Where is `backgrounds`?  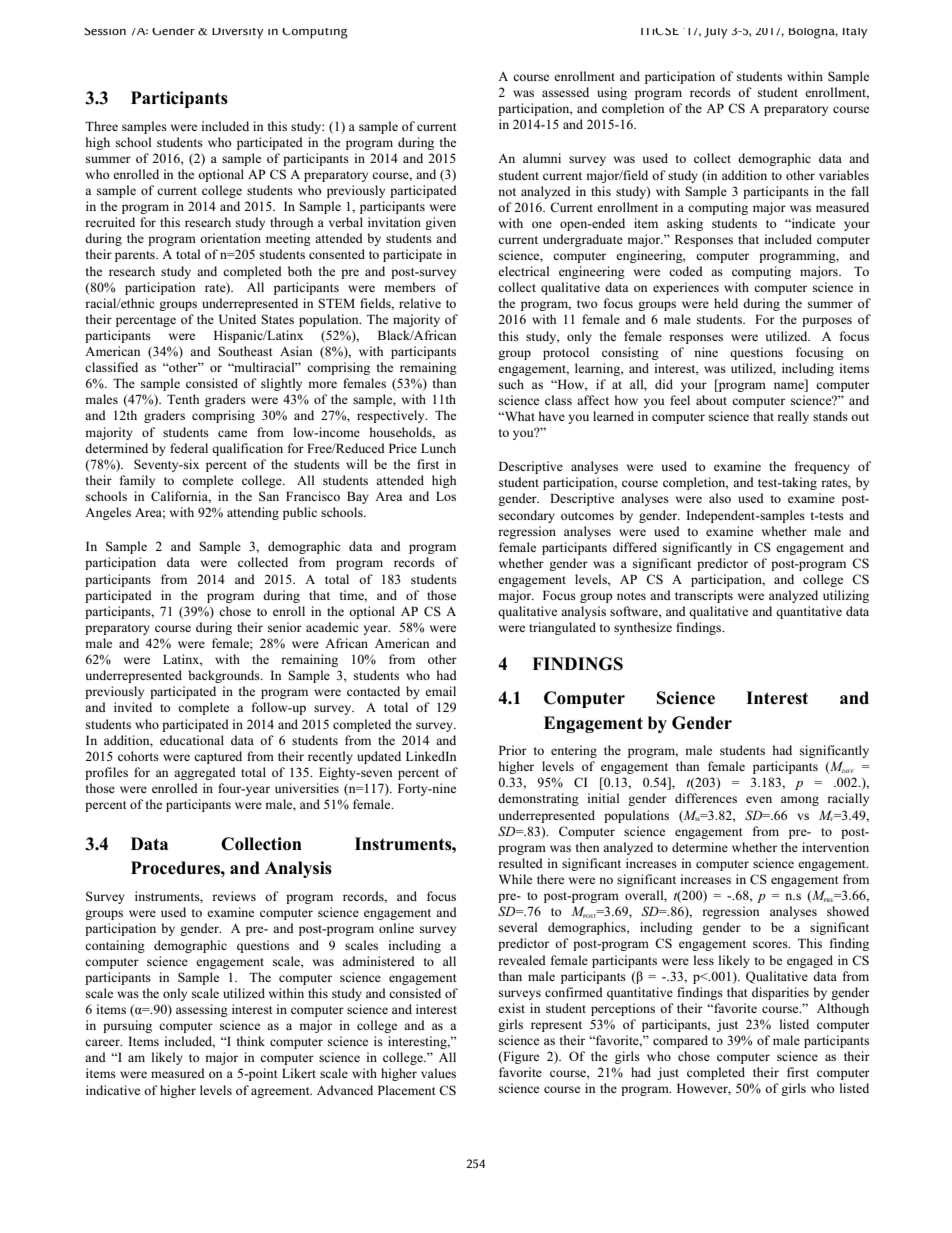
backgrounds is located at coordinates (225, 676).
